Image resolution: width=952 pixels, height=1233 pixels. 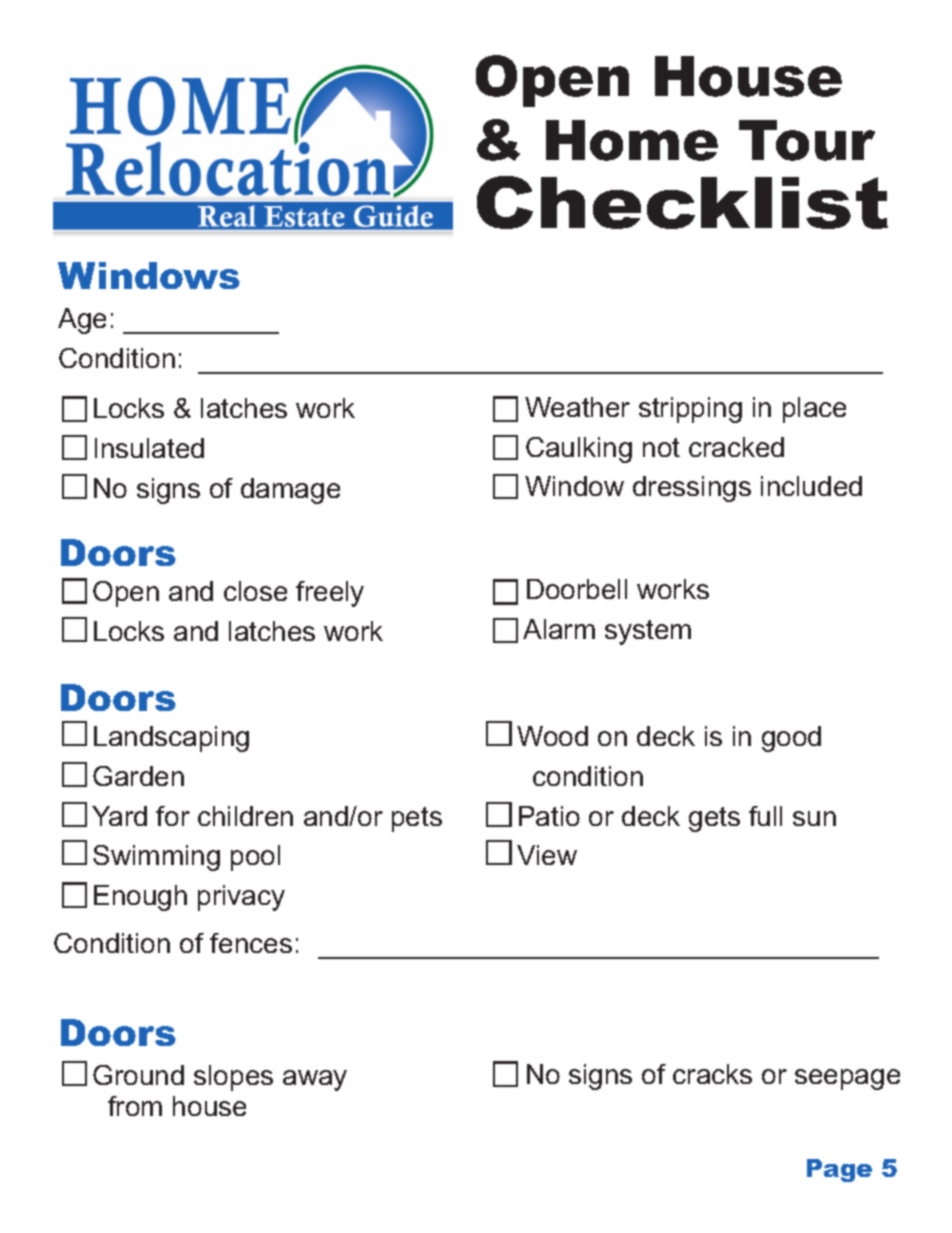 What do you see at coordinates (632, 140) in the document?
I see `Home` at bounding box center [632, 140].
